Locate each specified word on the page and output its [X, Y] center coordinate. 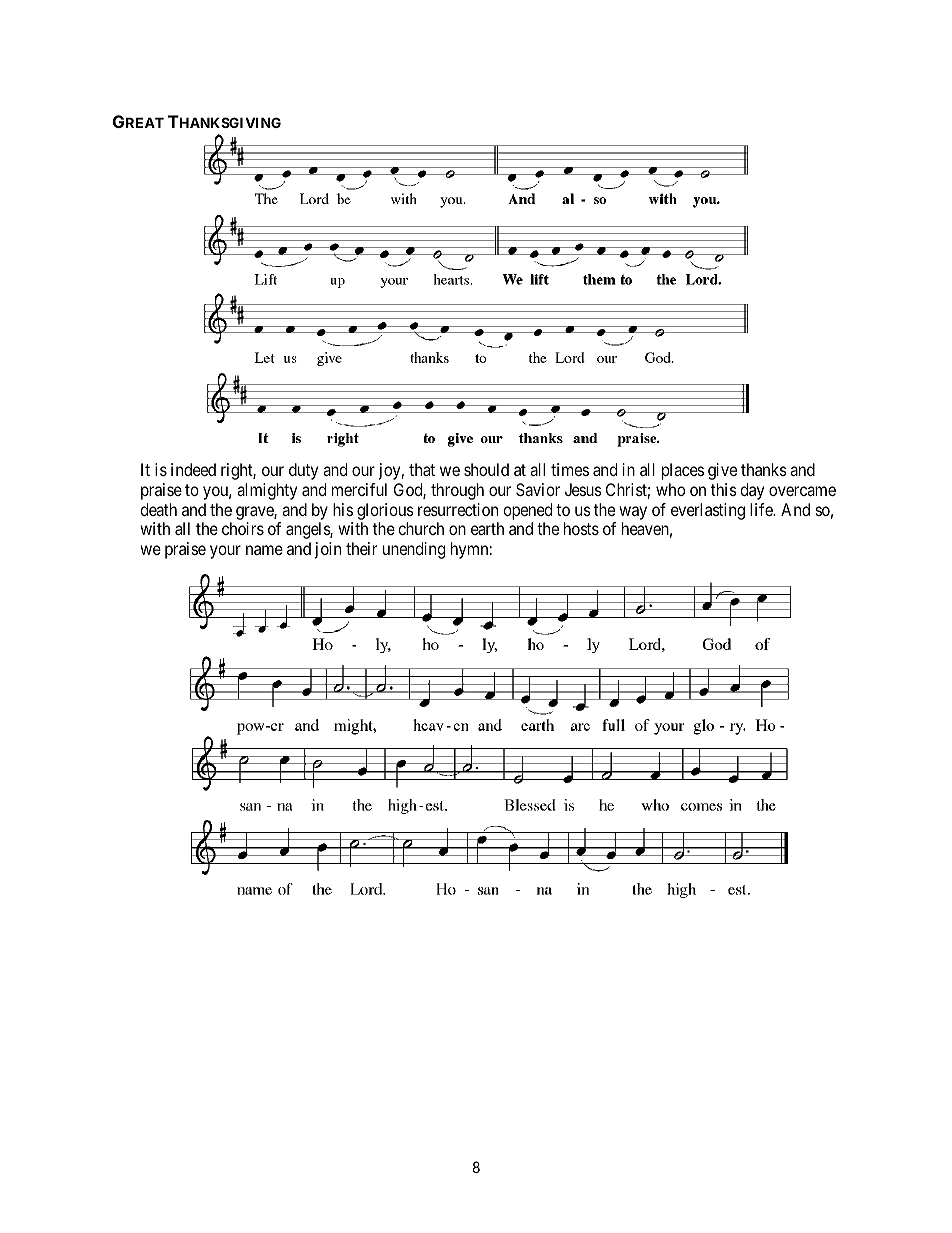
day [752, 491]
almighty [267, 491]
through [457, 491]
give [722, 471]
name [264, 550]
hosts [581, 528]
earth [487, 528]
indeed [193, 469]
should [486, 469]
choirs [243, 528]
